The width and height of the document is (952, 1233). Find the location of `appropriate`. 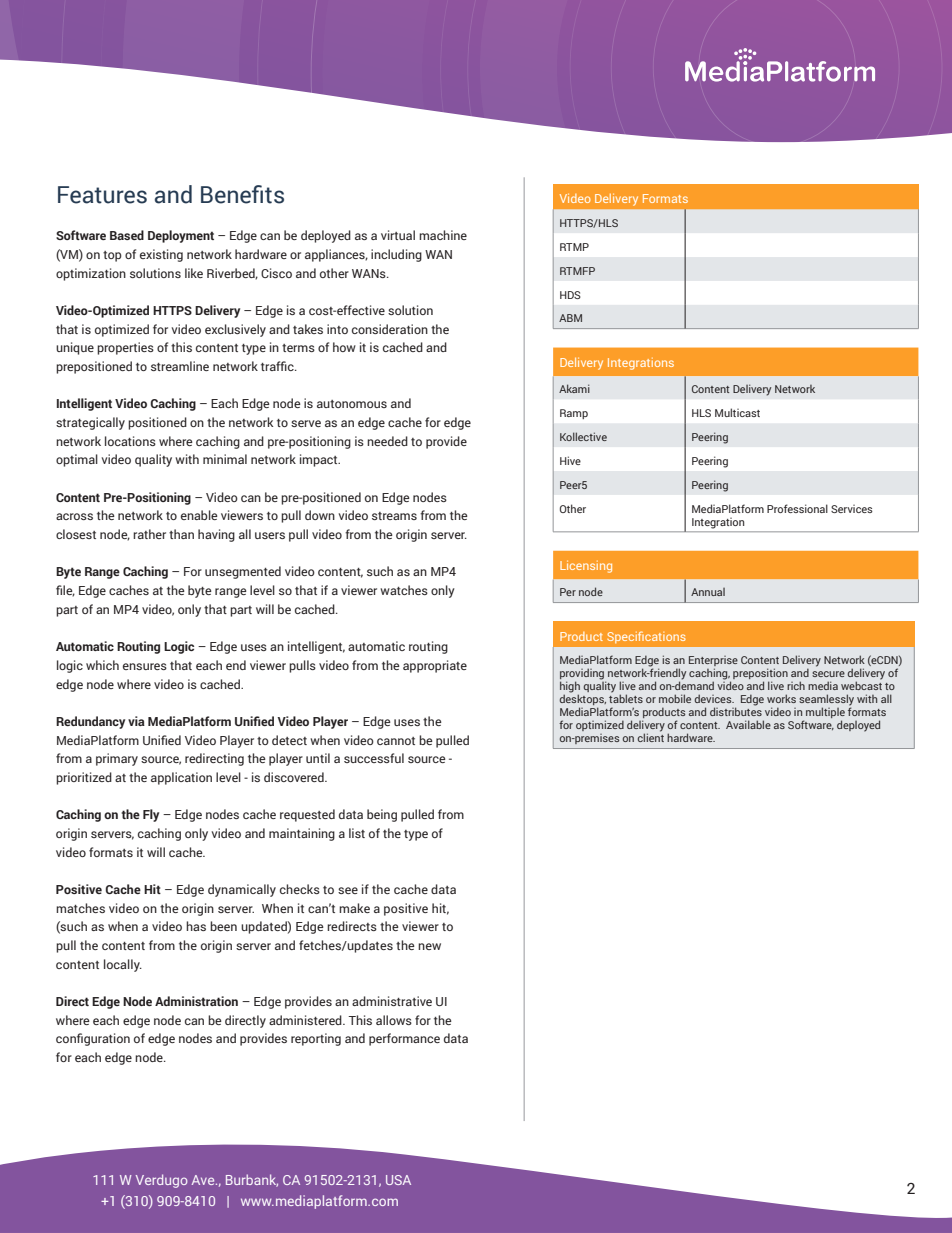

appropriate is located at coordinates (435, 666).
